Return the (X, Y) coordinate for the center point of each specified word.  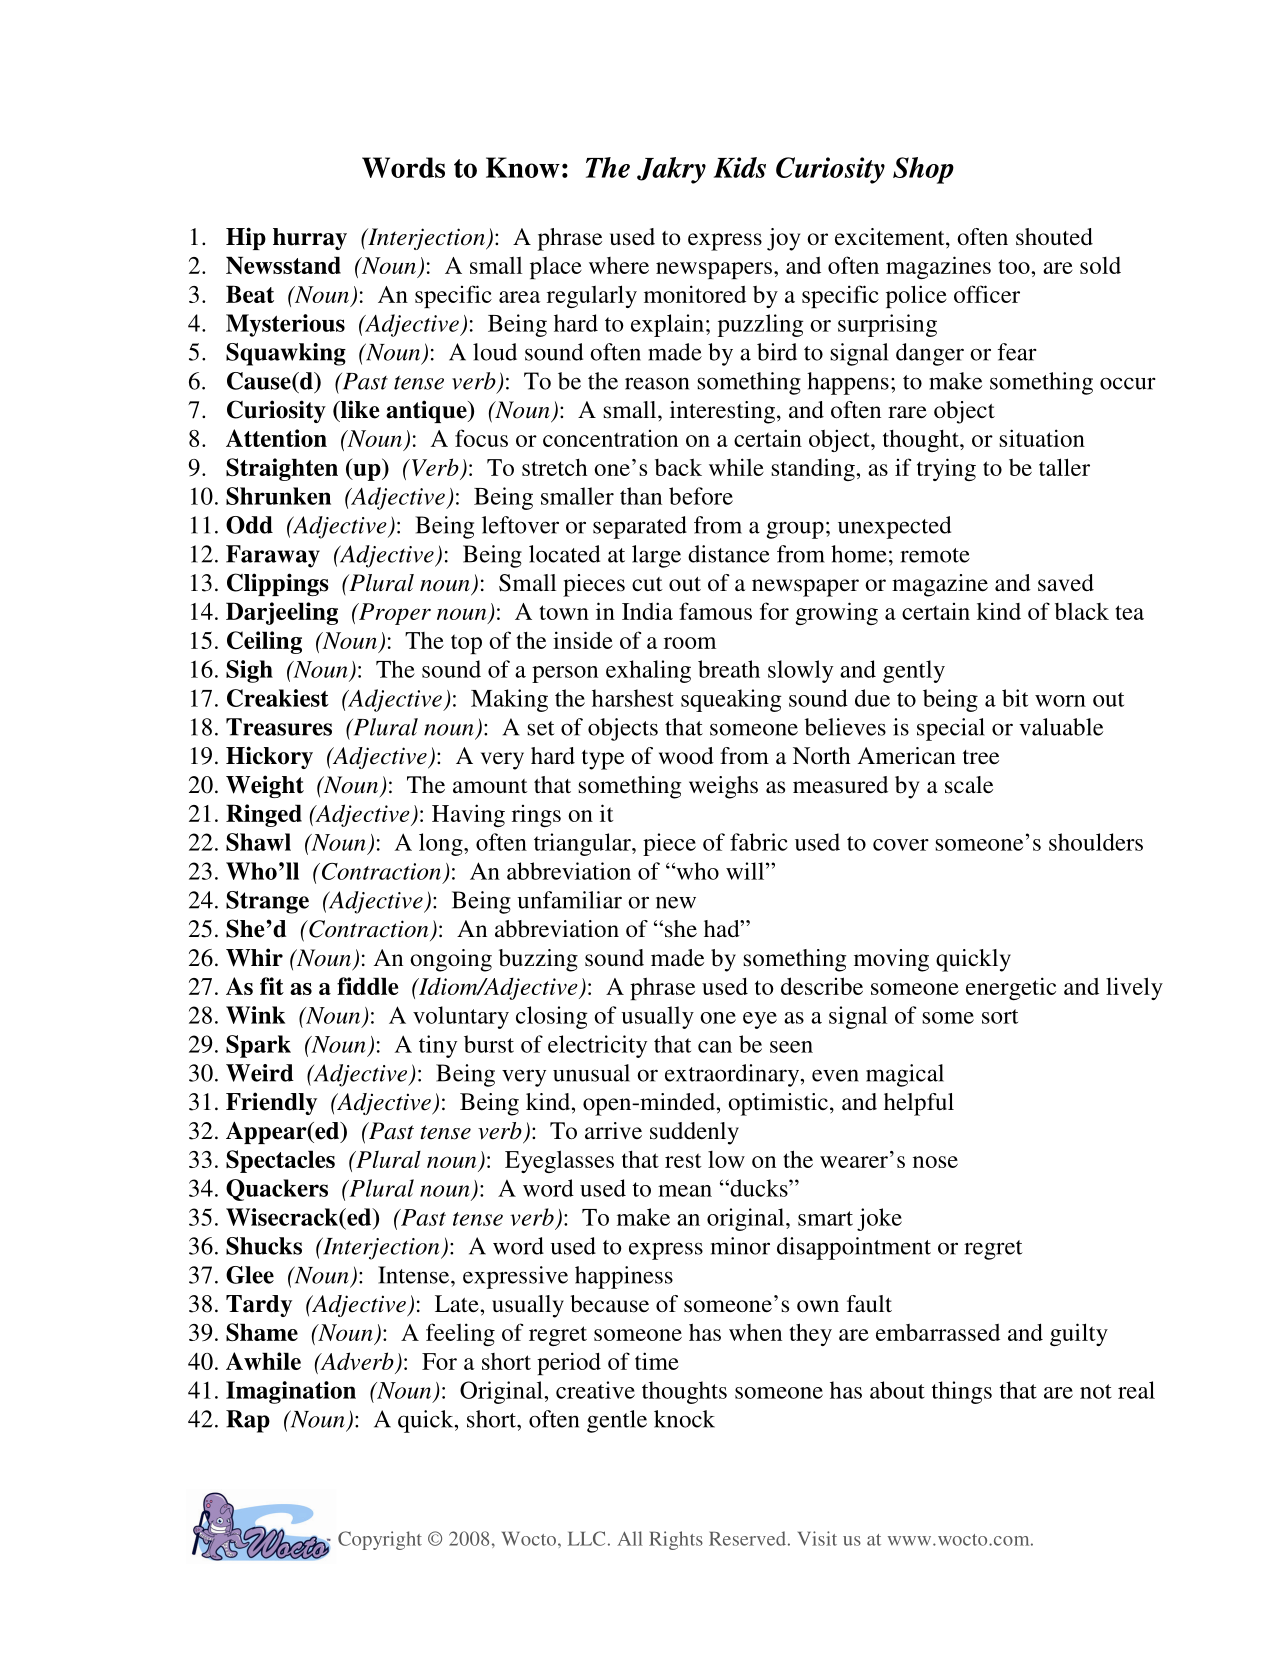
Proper (394, 614)
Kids (740, 167)
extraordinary (733, 1075)
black (1082, 611)
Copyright (380, 1540)
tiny (438, 1046)
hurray (310, 239)
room (690, 643)
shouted (1054, 237)
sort (1000, 1016)
